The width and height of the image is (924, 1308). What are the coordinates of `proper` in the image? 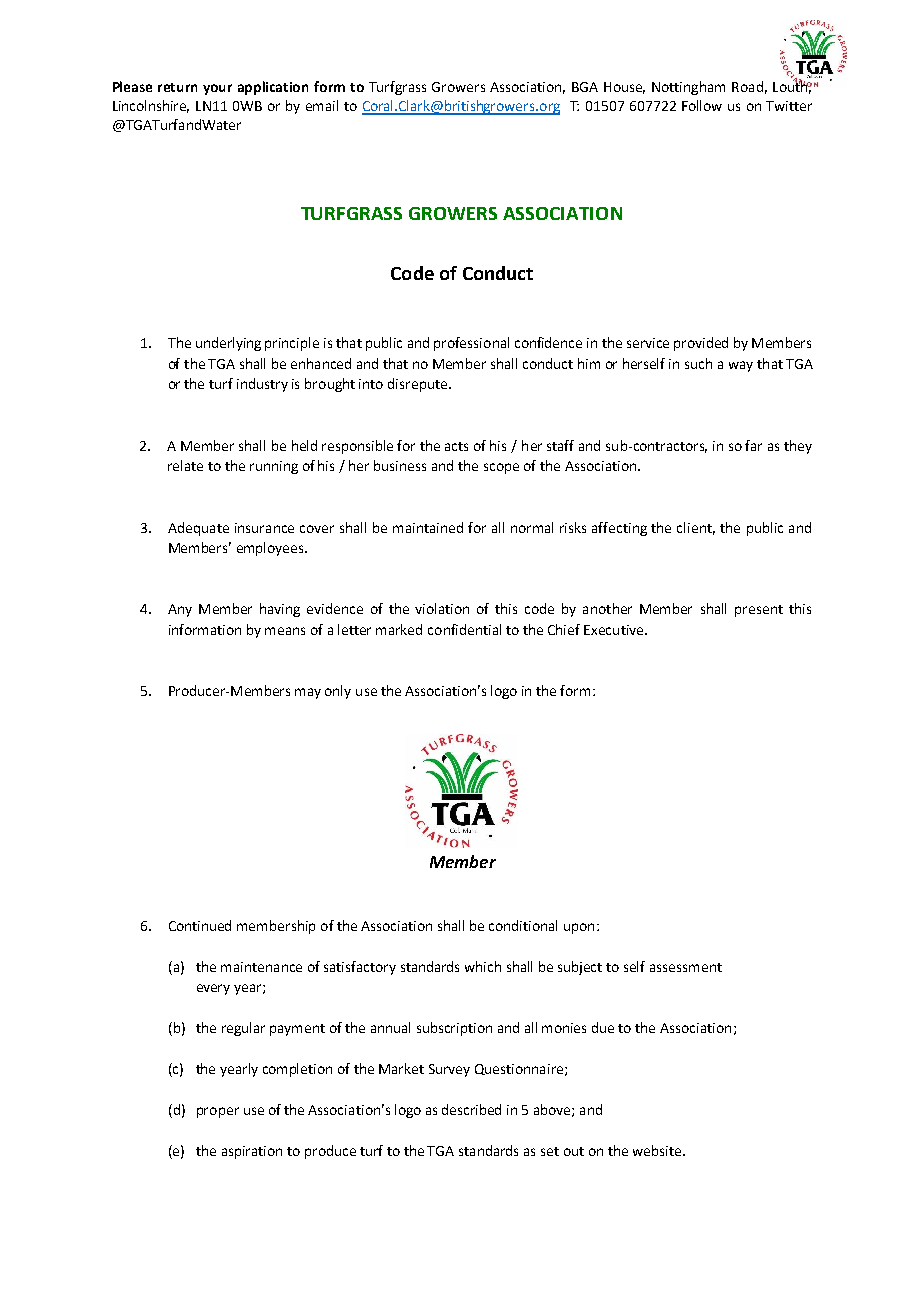 It's located at (218, 1112).
